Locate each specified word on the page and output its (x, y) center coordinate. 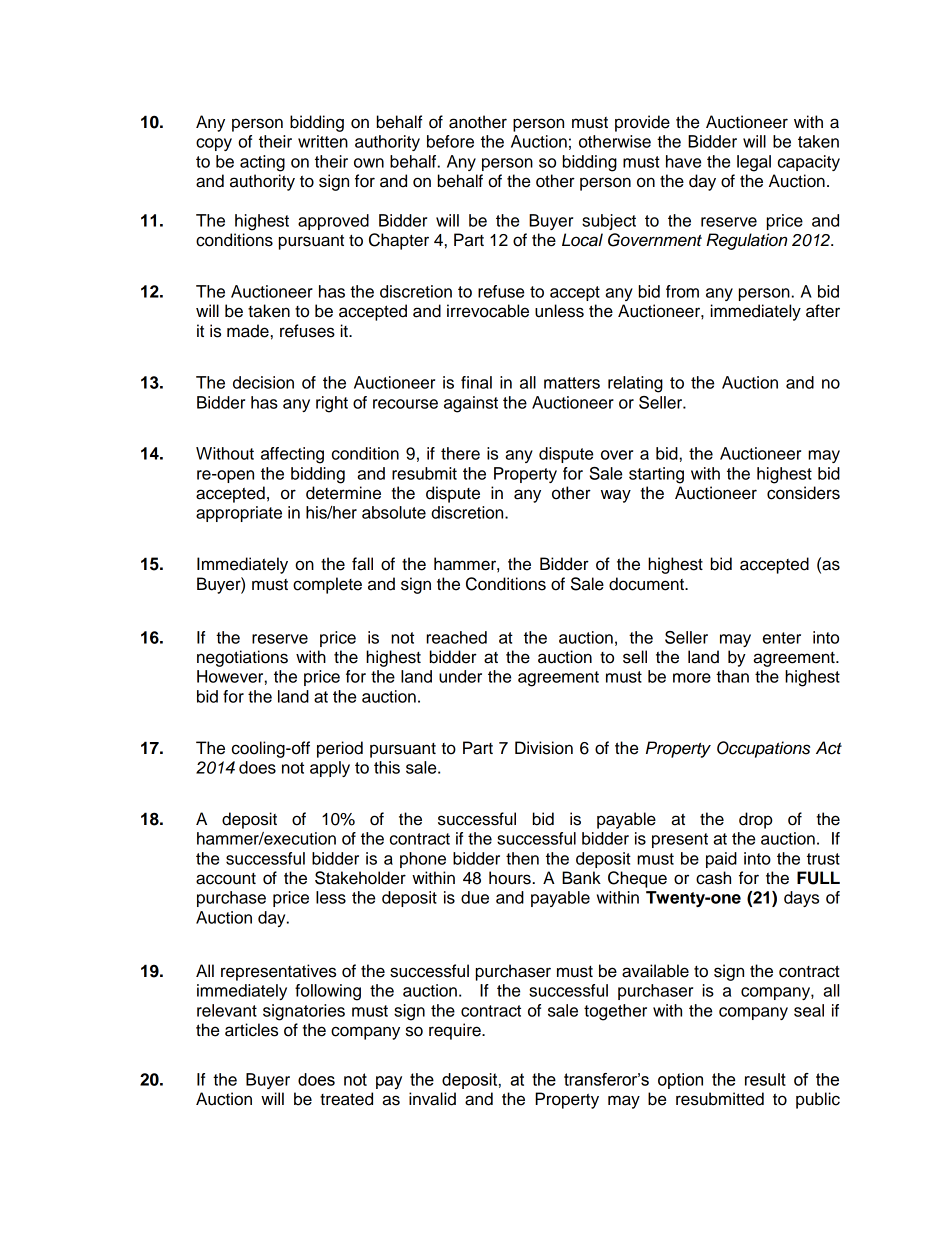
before (450, 141)
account (226, 879)
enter (782, 638)
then (522, 858)
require (456, 1031)
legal (754, 163)
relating (635, 384)
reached (456, 637)
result (765, 1079)
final (476, 382)
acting (262, 163)
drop (756, 820)
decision (263, 382)
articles (251, 1030)
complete (327, 585)
